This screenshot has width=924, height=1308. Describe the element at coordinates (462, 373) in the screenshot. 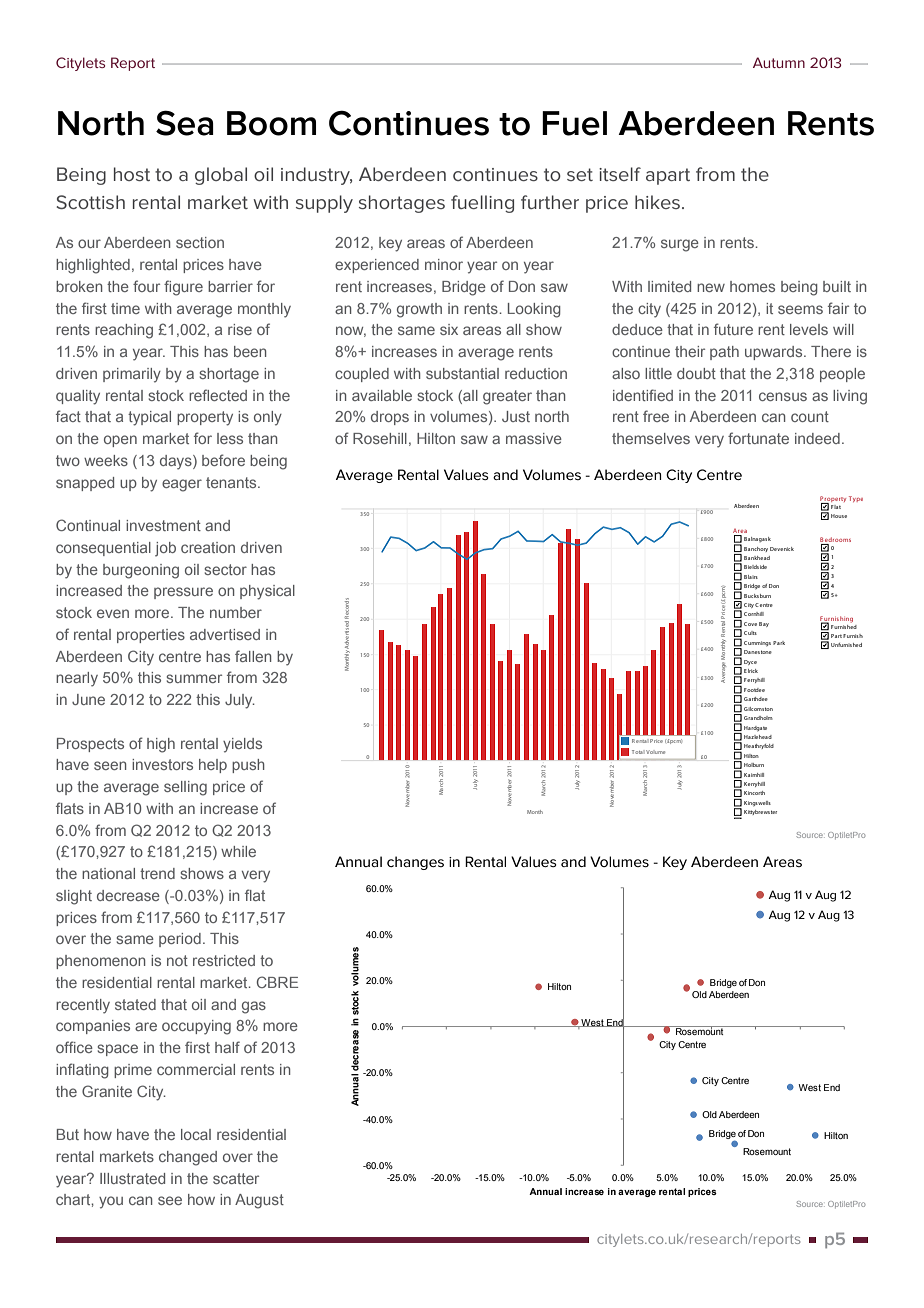

I see `substantial` at that location.
